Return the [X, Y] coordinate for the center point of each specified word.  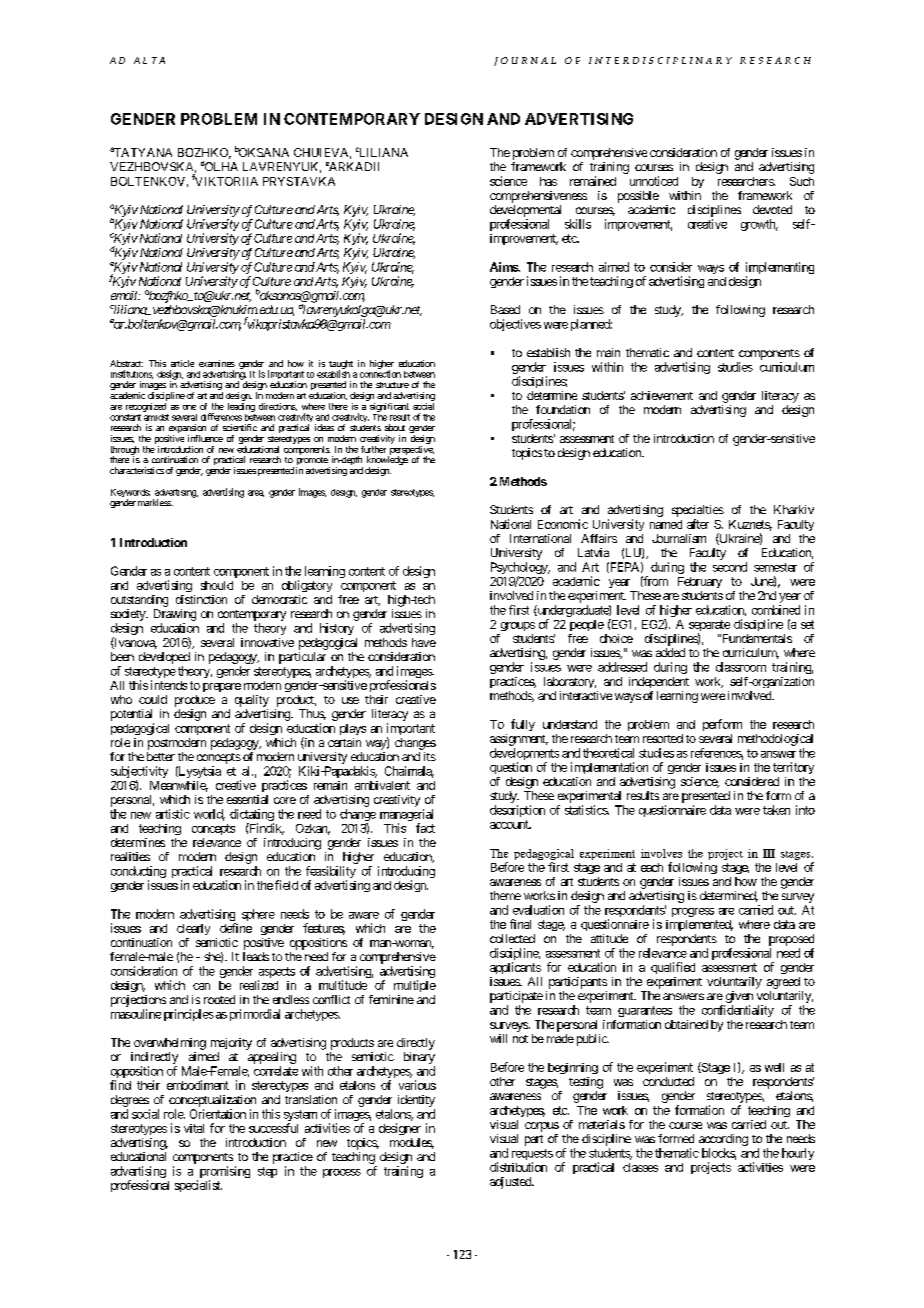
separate [709, 627]
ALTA [149, 60]
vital [194, 1128]
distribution [518, 1167]
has [548, 181]
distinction [201, 599]
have [424, 642]
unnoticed [654, 181]
